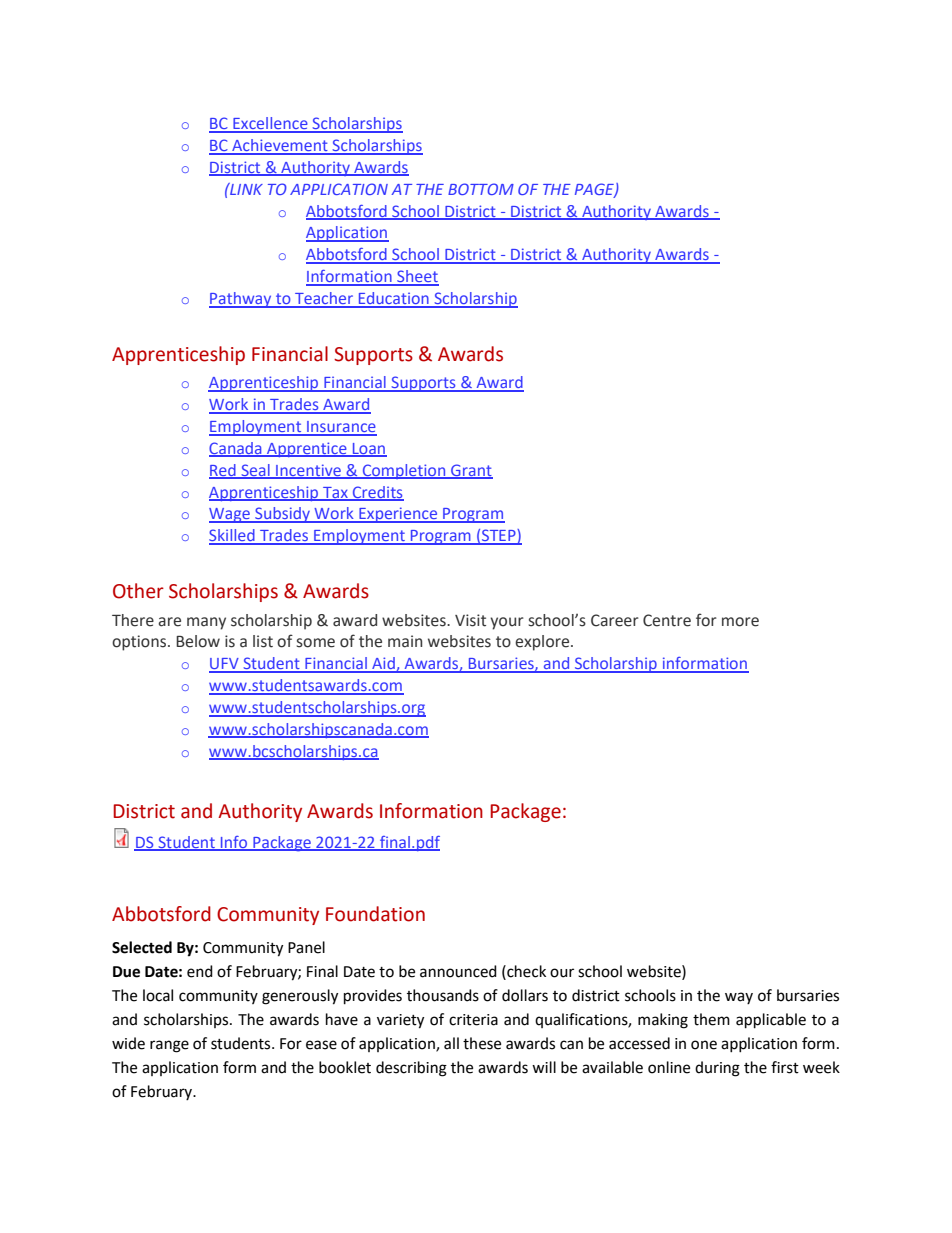  I want to click on Seal, so click(255, 471).
